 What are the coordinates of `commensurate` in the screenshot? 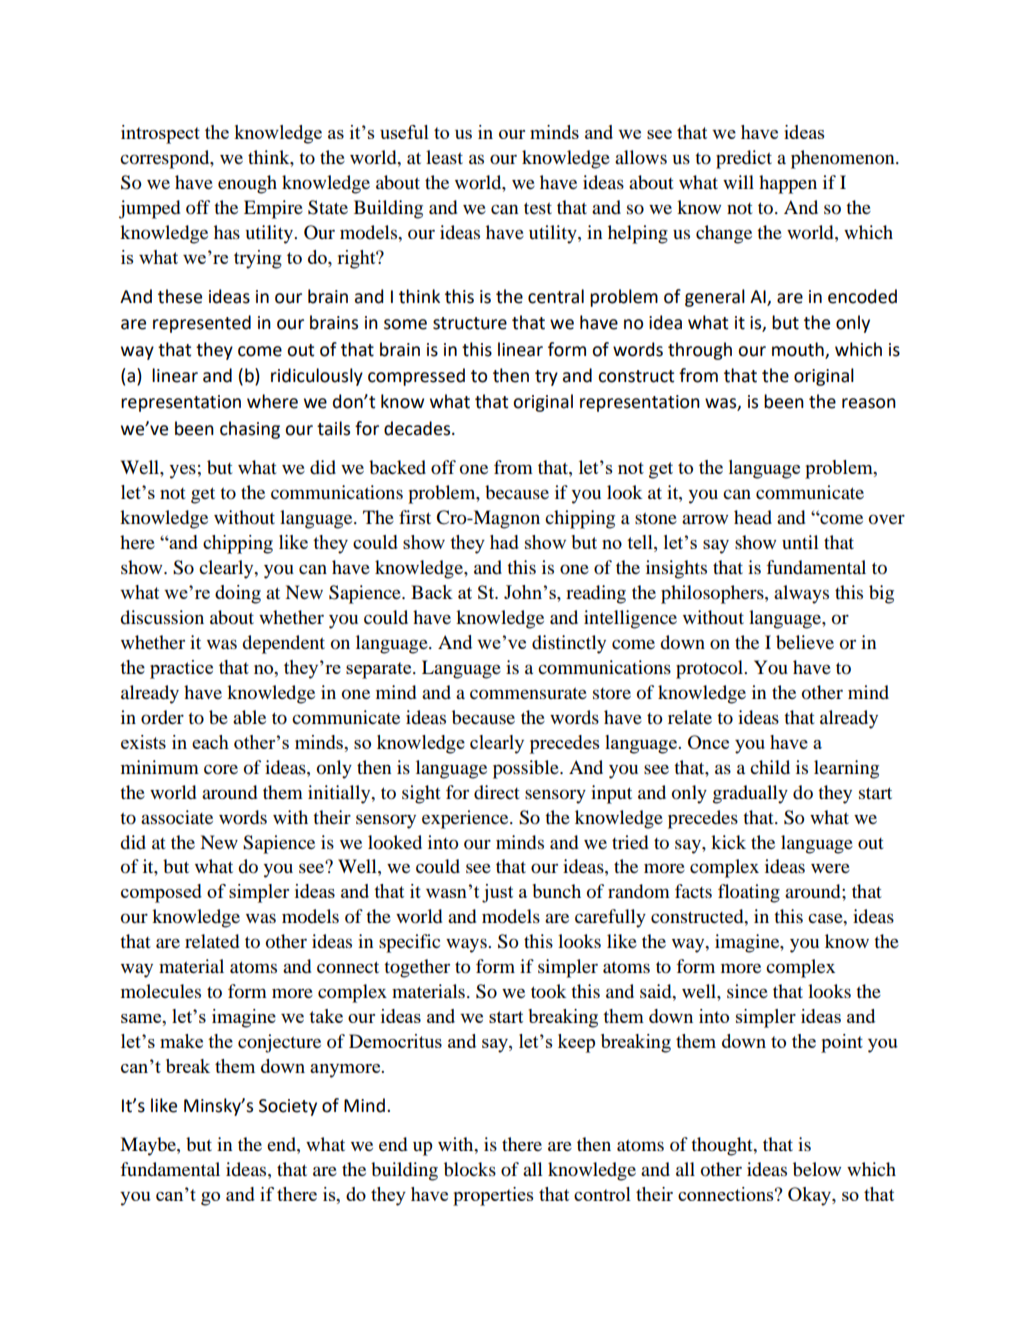 It's located at (528, 694).
